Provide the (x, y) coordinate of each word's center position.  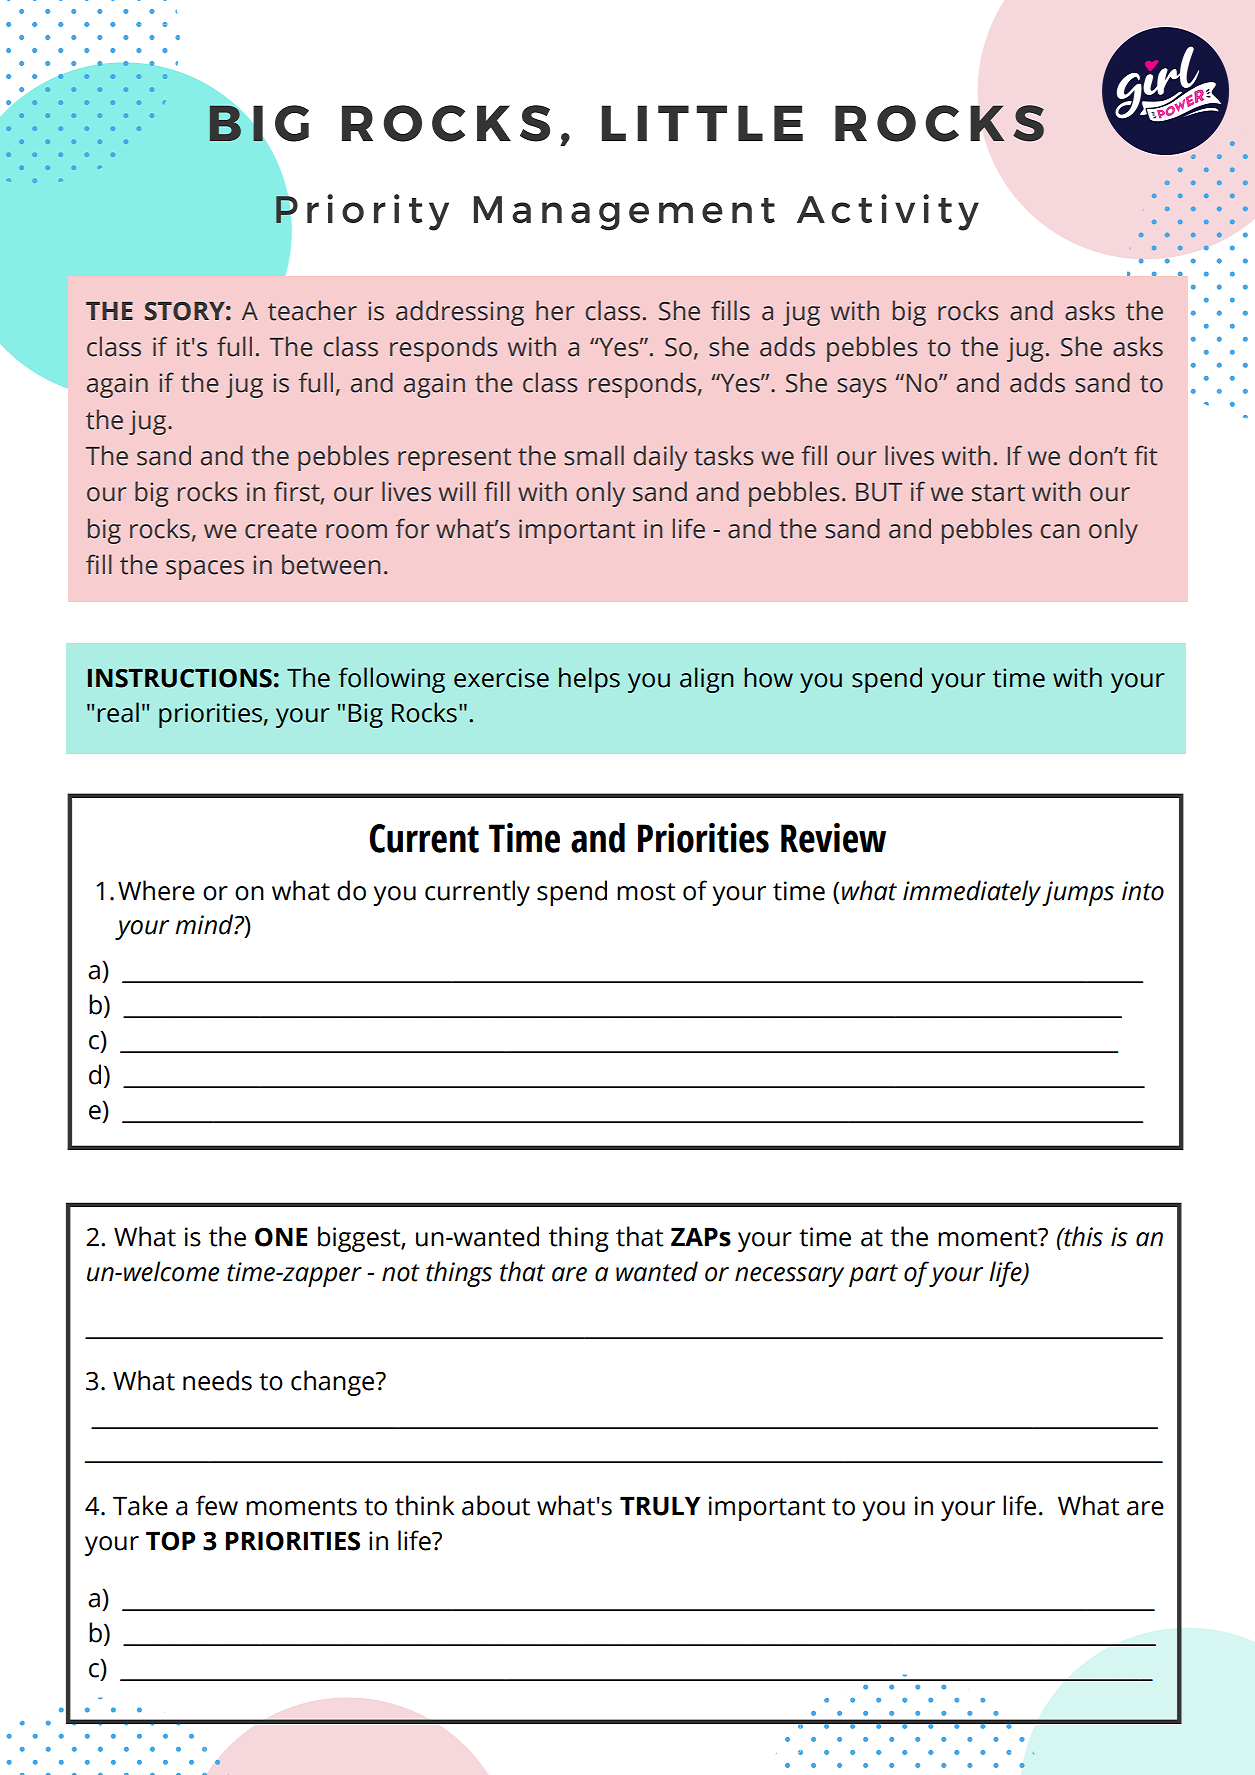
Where (156, 890)
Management (624, 213)
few (217, 1505)
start (998, 493)
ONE (281, 1237)
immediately (973, 893)
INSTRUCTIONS (180, 678)
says (862, 388)
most (646, 892)
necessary (789, 1277)
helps (589, 680)
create (281, 530)
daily (660, 458)
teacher (312, 310)
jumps (1078, 893)
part (873, 1275)
